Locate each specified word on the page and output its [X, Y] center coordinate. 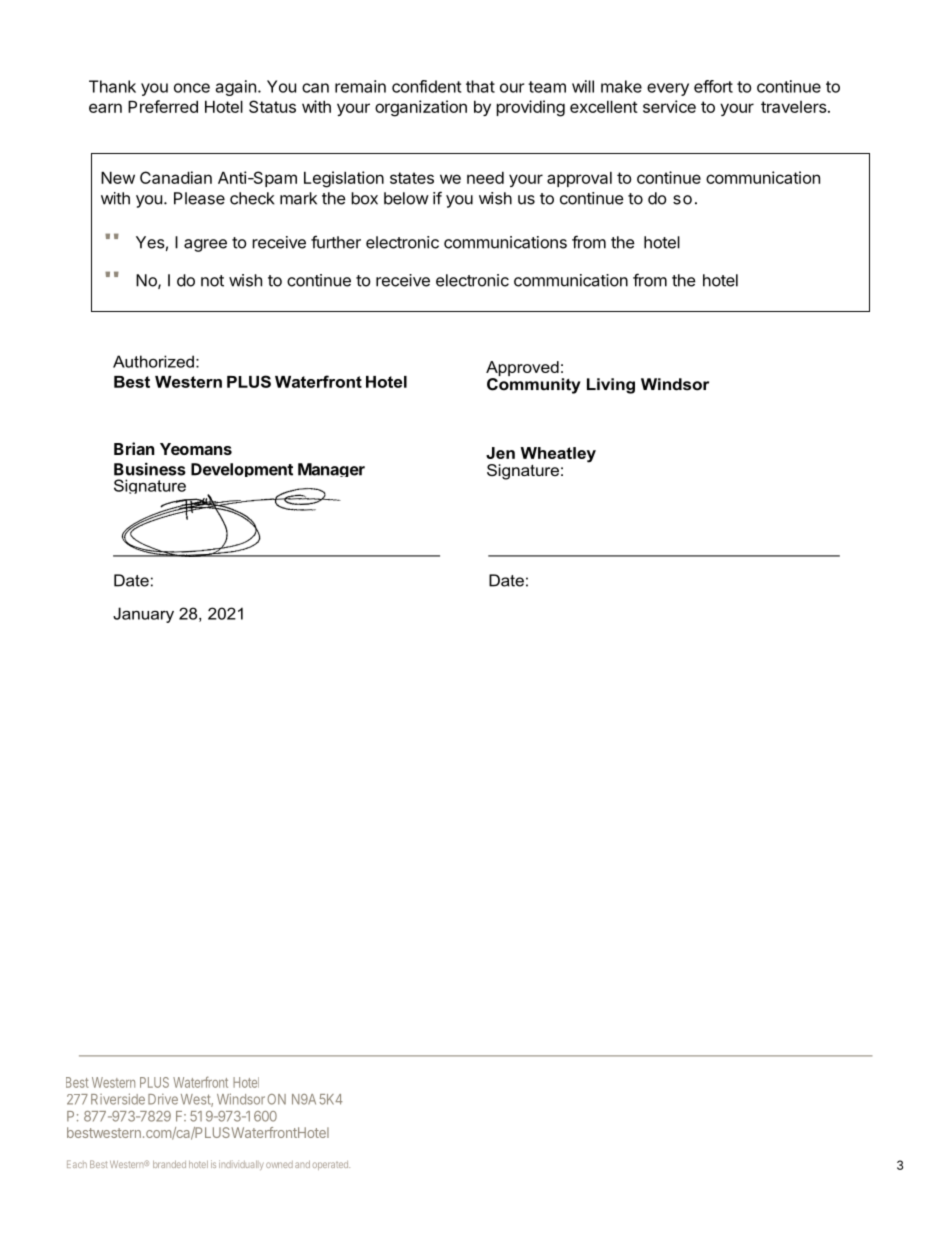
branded [169, 1164]
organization [421, 108]
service [669, 106]
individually [241, 1165]
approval [579, 179]
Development [242, 470]
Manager [331, 470]
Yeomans [196, 449]
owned [279, 1164]
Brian [134, 448]
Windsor [241, 1099]
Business [150, 469]
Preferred [163, 106]
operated [331, 1165]
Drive [163, 1099]
